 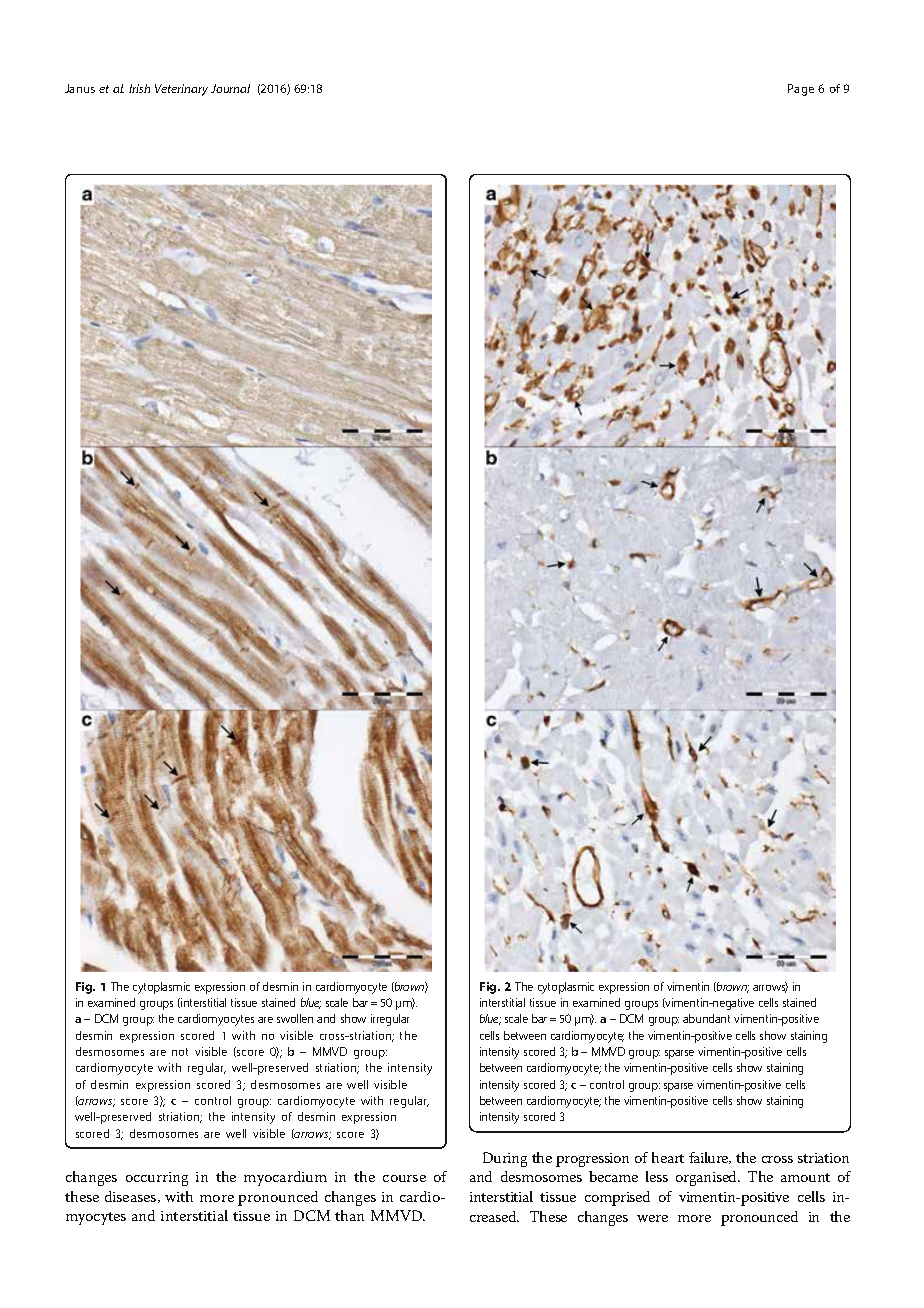 What do you see at coordinates (157, 1179) in the image?
I see `occurring` at bounding box center [157, 1179].
